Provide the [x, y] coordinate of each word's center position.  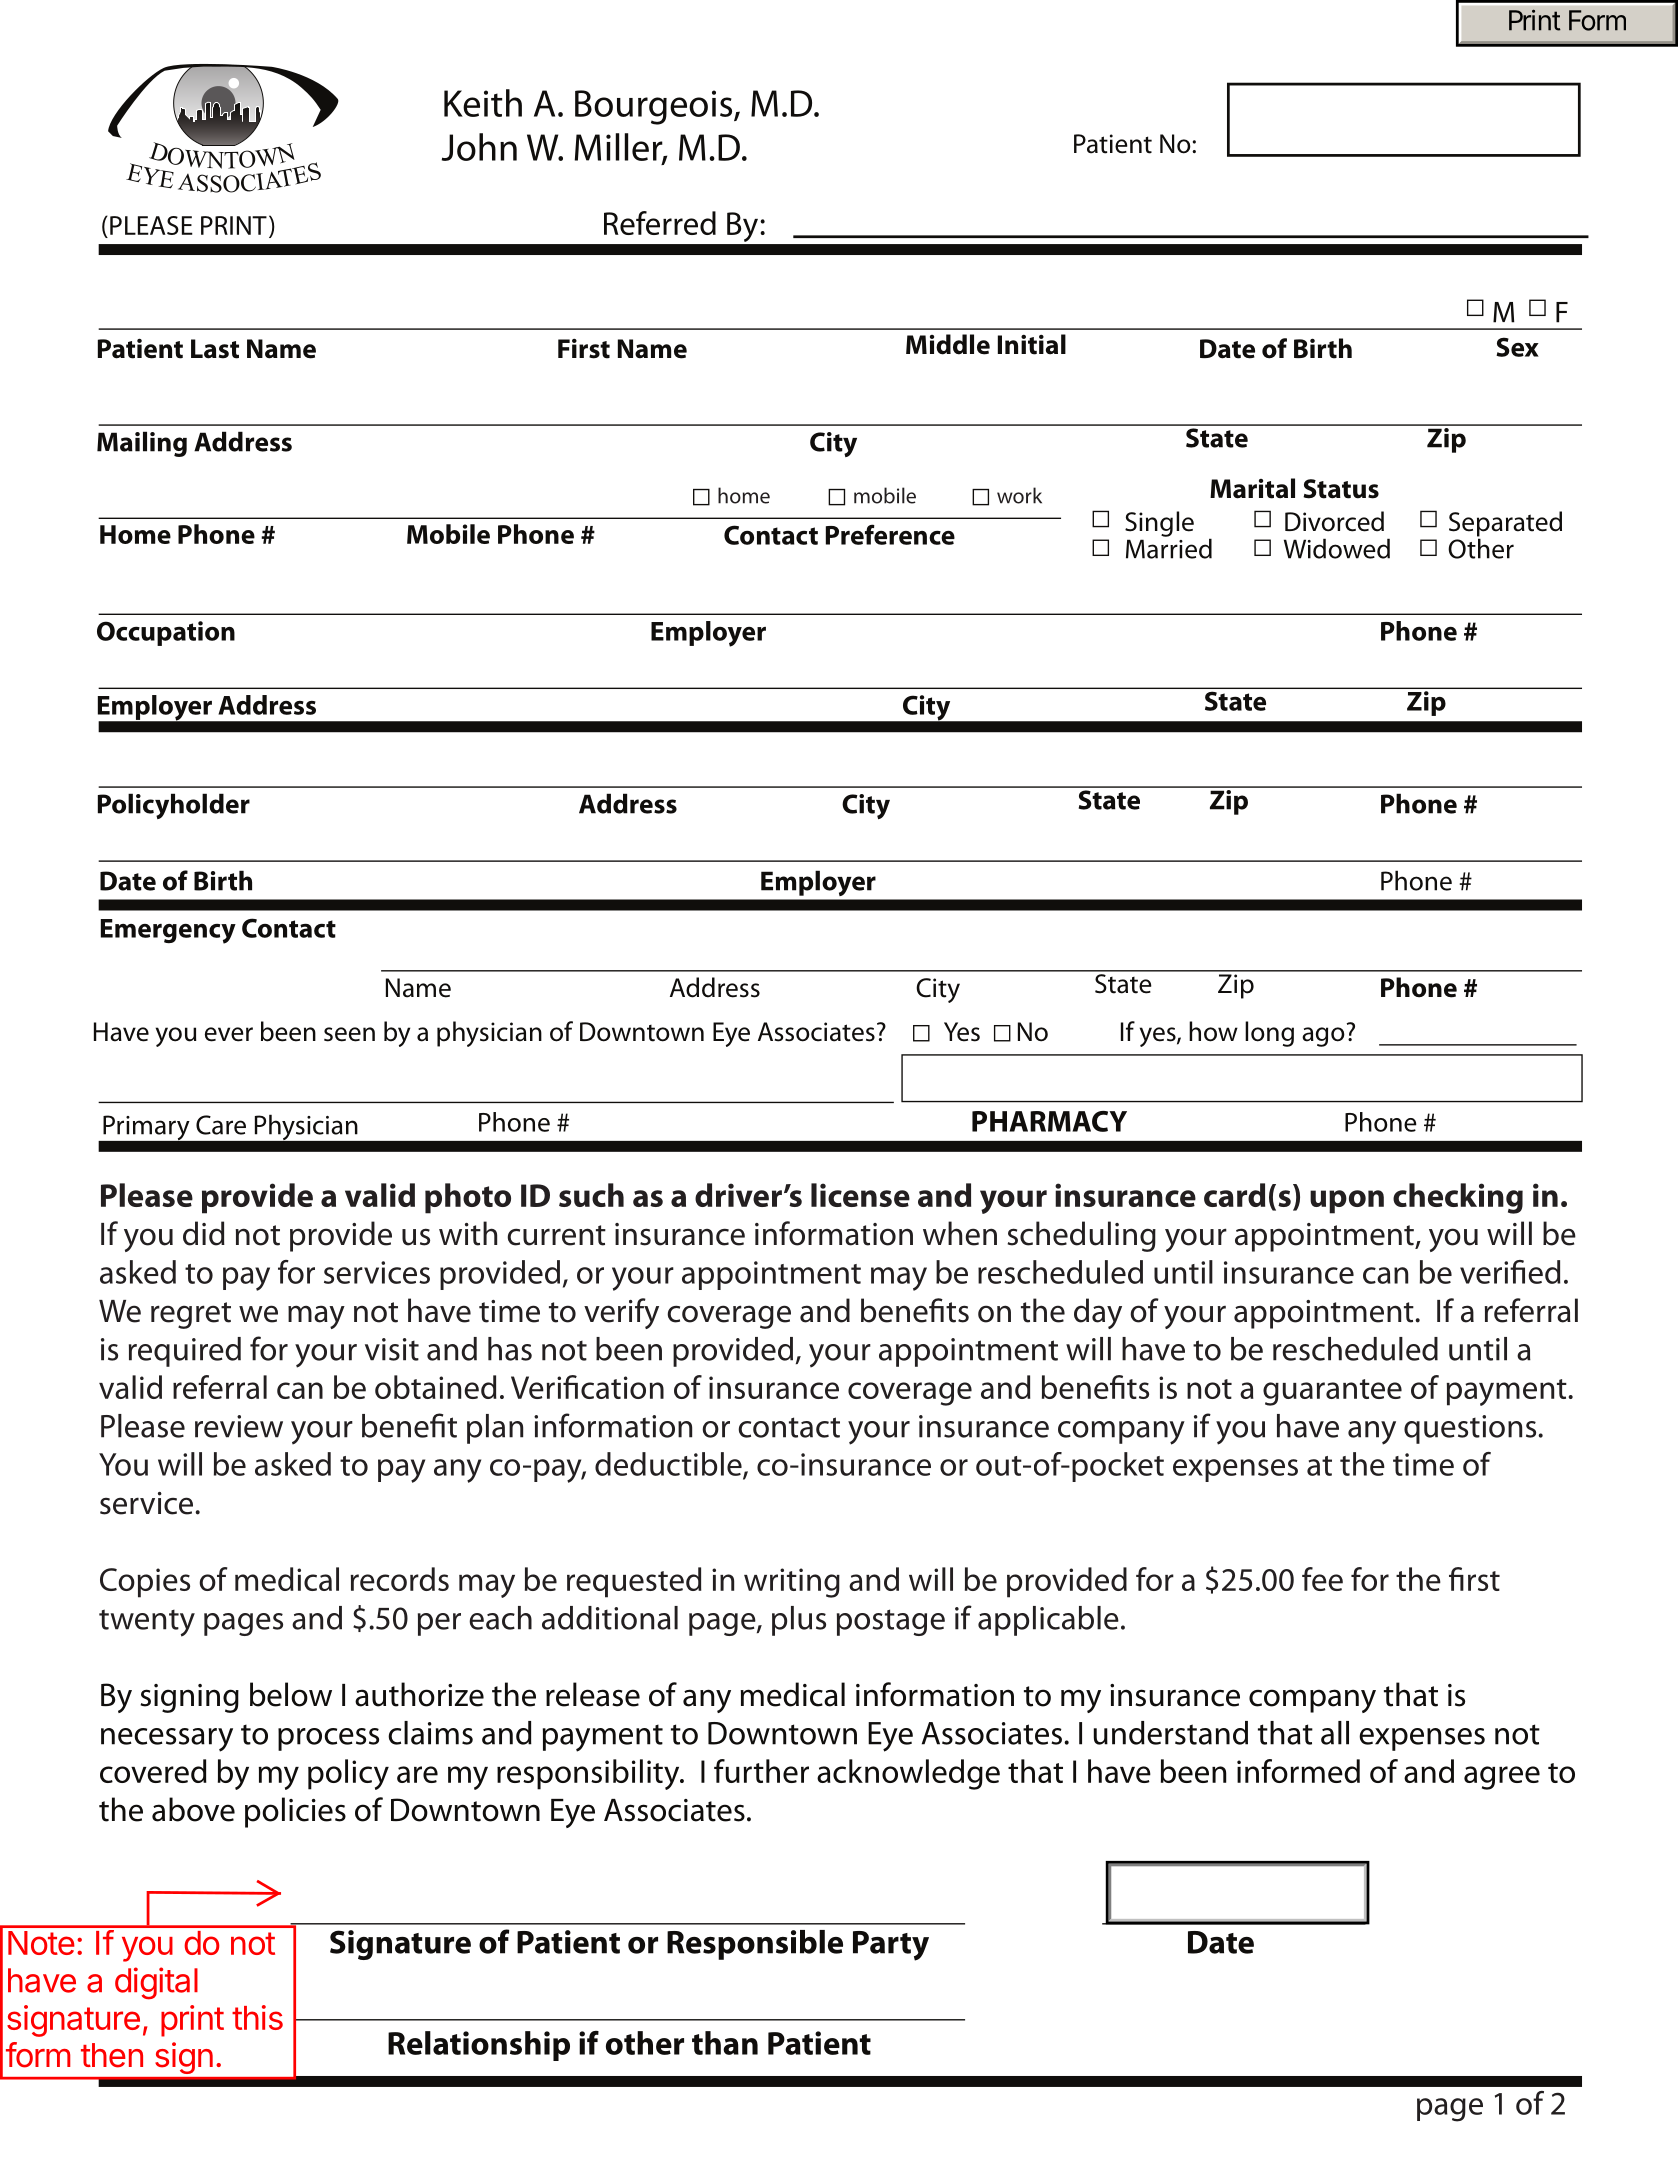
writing [792, 1583]
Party [891, 1946]
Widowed [1337, 548]
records [400, 1579]
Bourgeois [655, 107]
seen [349, 1034]
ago [1323, 1037]
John [479, 147]
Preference [890, 534]
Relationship [479, 2046]
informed [1298, 1771]
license [860, 1195]
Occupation [166, 633]
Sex [1517, 347]
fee [1322, 1579]
